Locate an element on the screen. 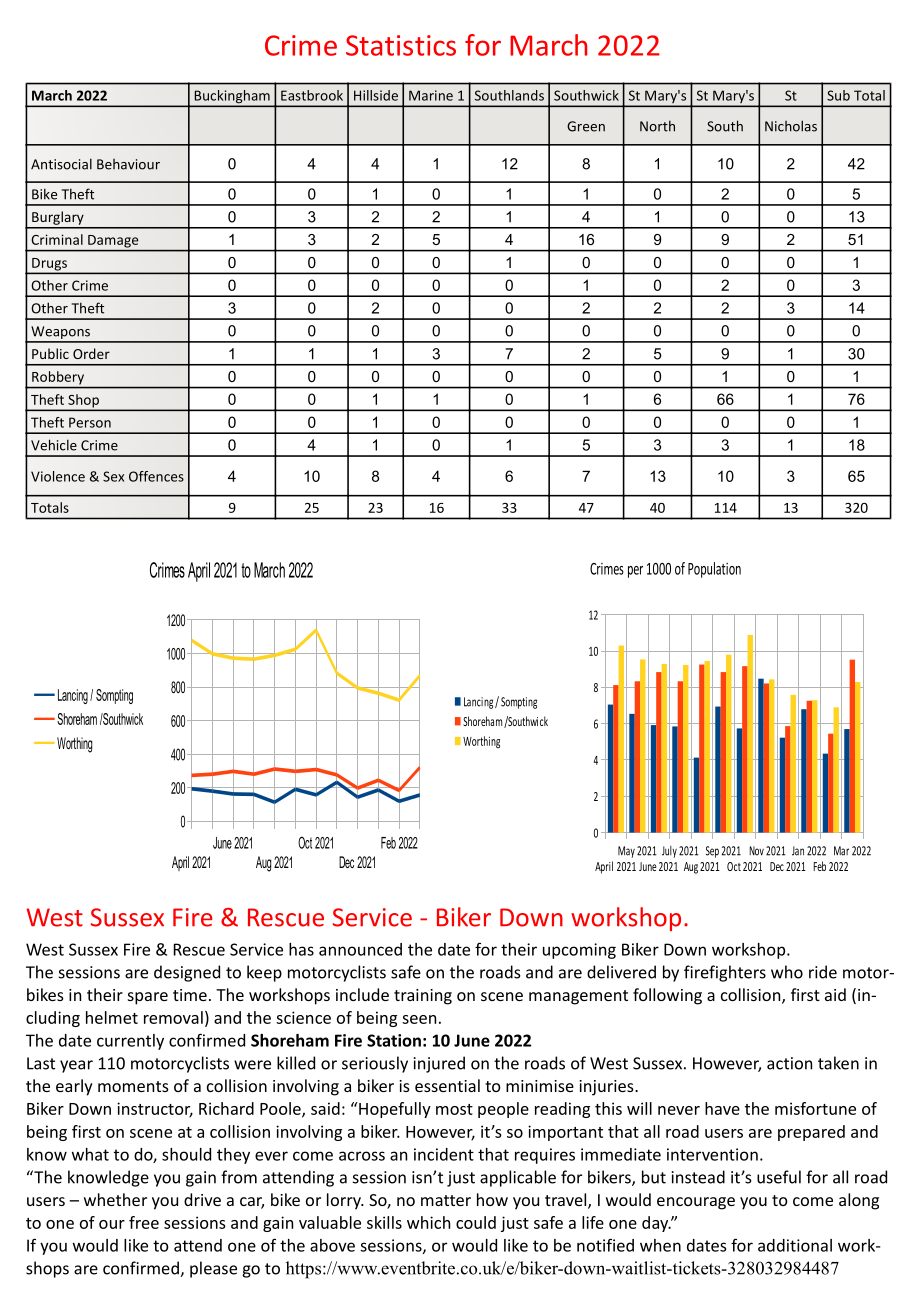 This screenshot has height=1308, width=924. Nicholas is located at coordinates (791, 126).
